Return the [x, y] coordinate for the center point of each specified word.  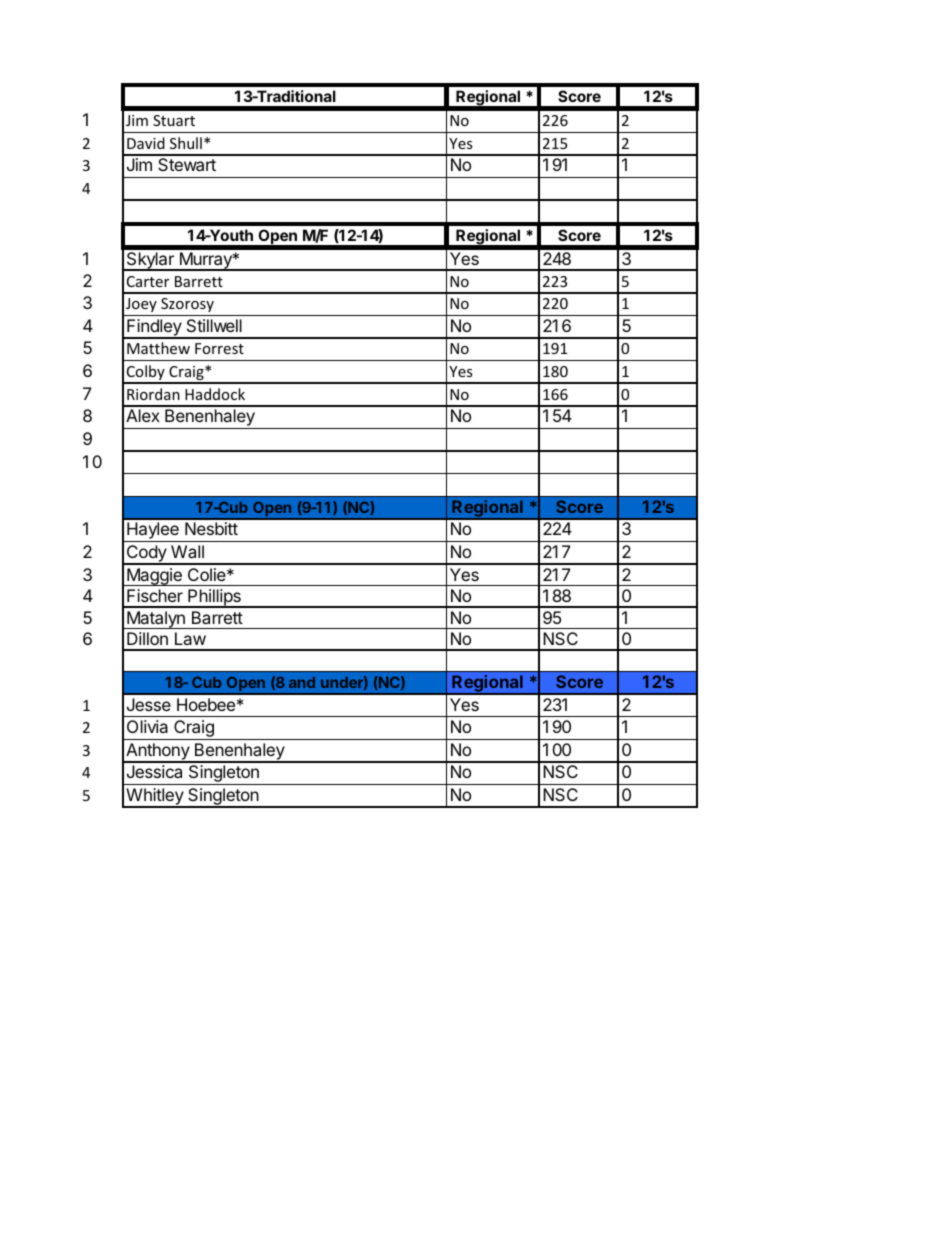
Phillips [214, 598]
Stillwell [214, 325]
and [302, 682]
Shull [186, 143]
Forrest [219, 348]
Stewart [187, 164]
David [146, 143]
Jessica [154, 771]
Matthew [158, 348]
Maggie [154, 577]
